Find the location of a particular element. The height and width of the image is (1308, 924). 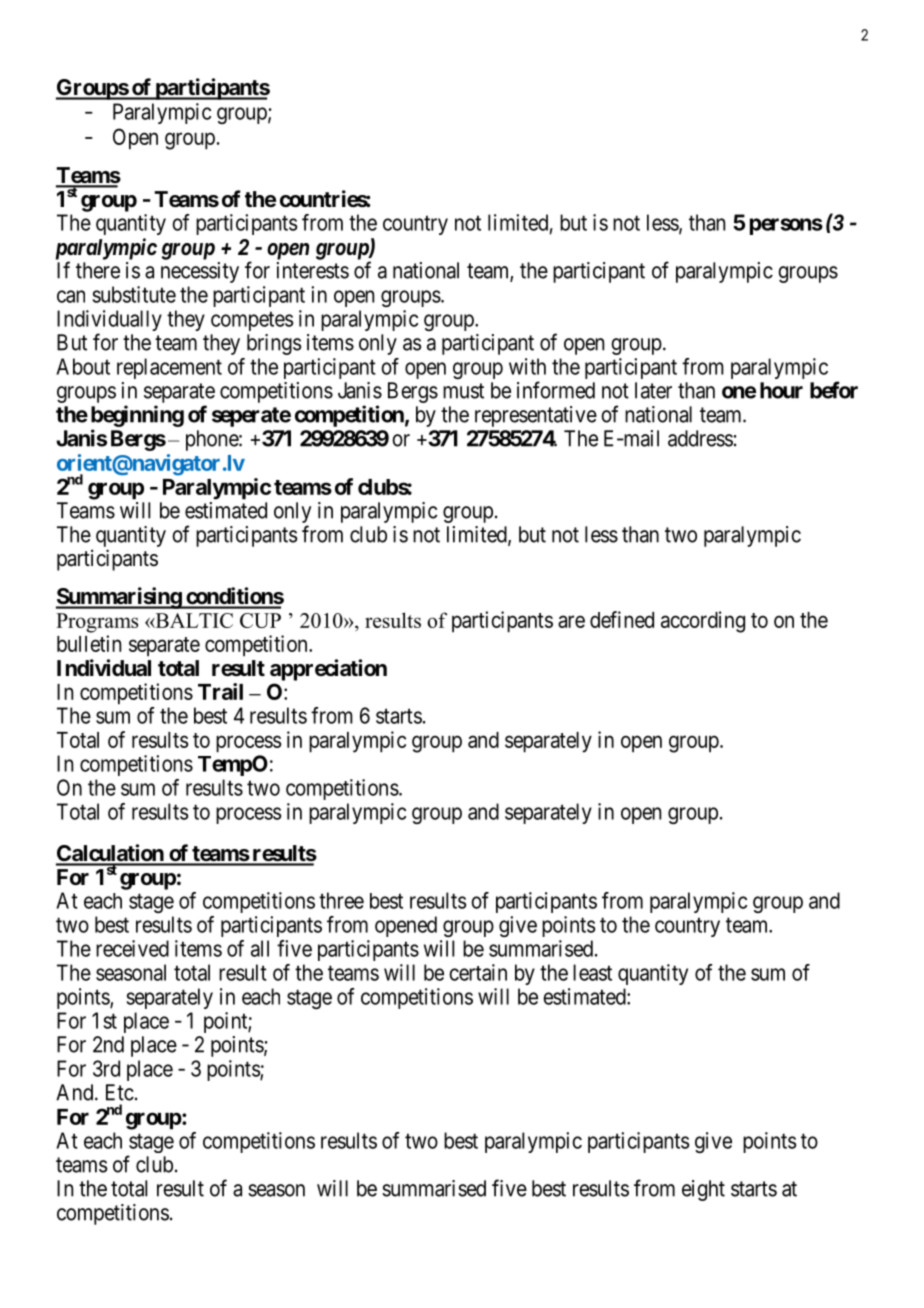

Trail is located at coordinates (220, 691).
